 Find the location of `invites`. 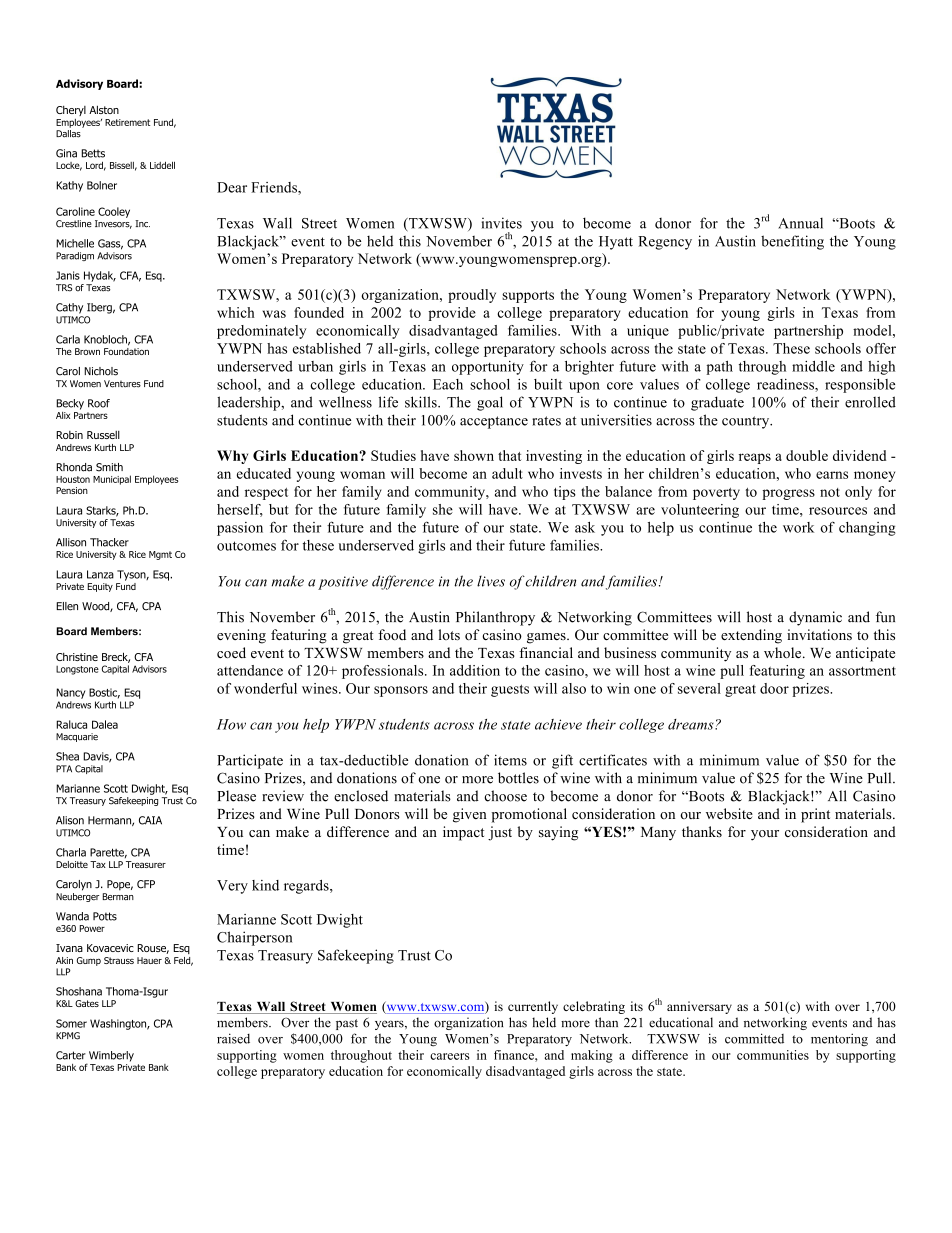

invites is located at coordinates (502, 223).
